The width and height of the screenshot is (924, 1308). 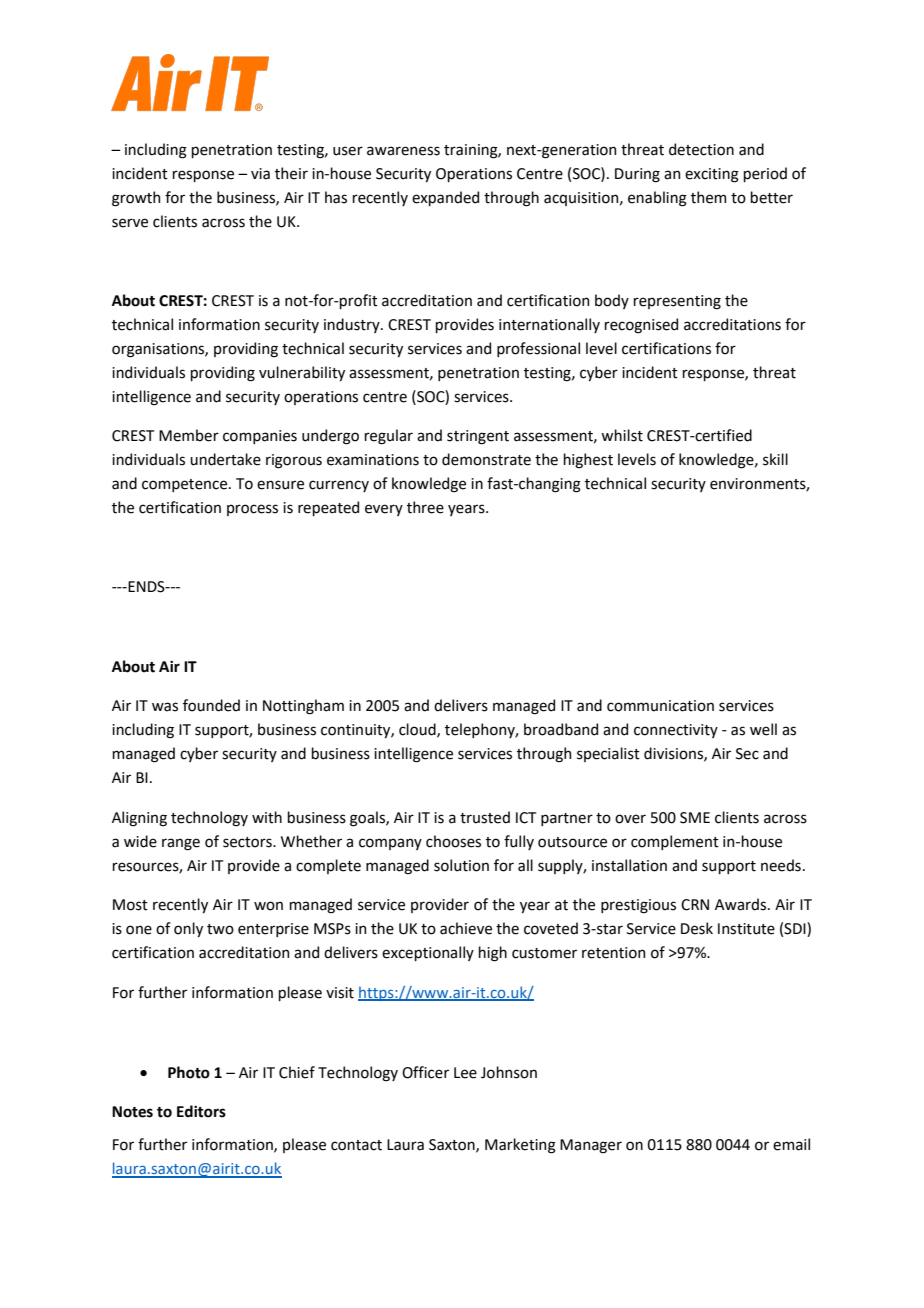 What do you see at coordinates (561, 729) in the screenshot?
I see `broadband` at bounding box center [561, 729].
